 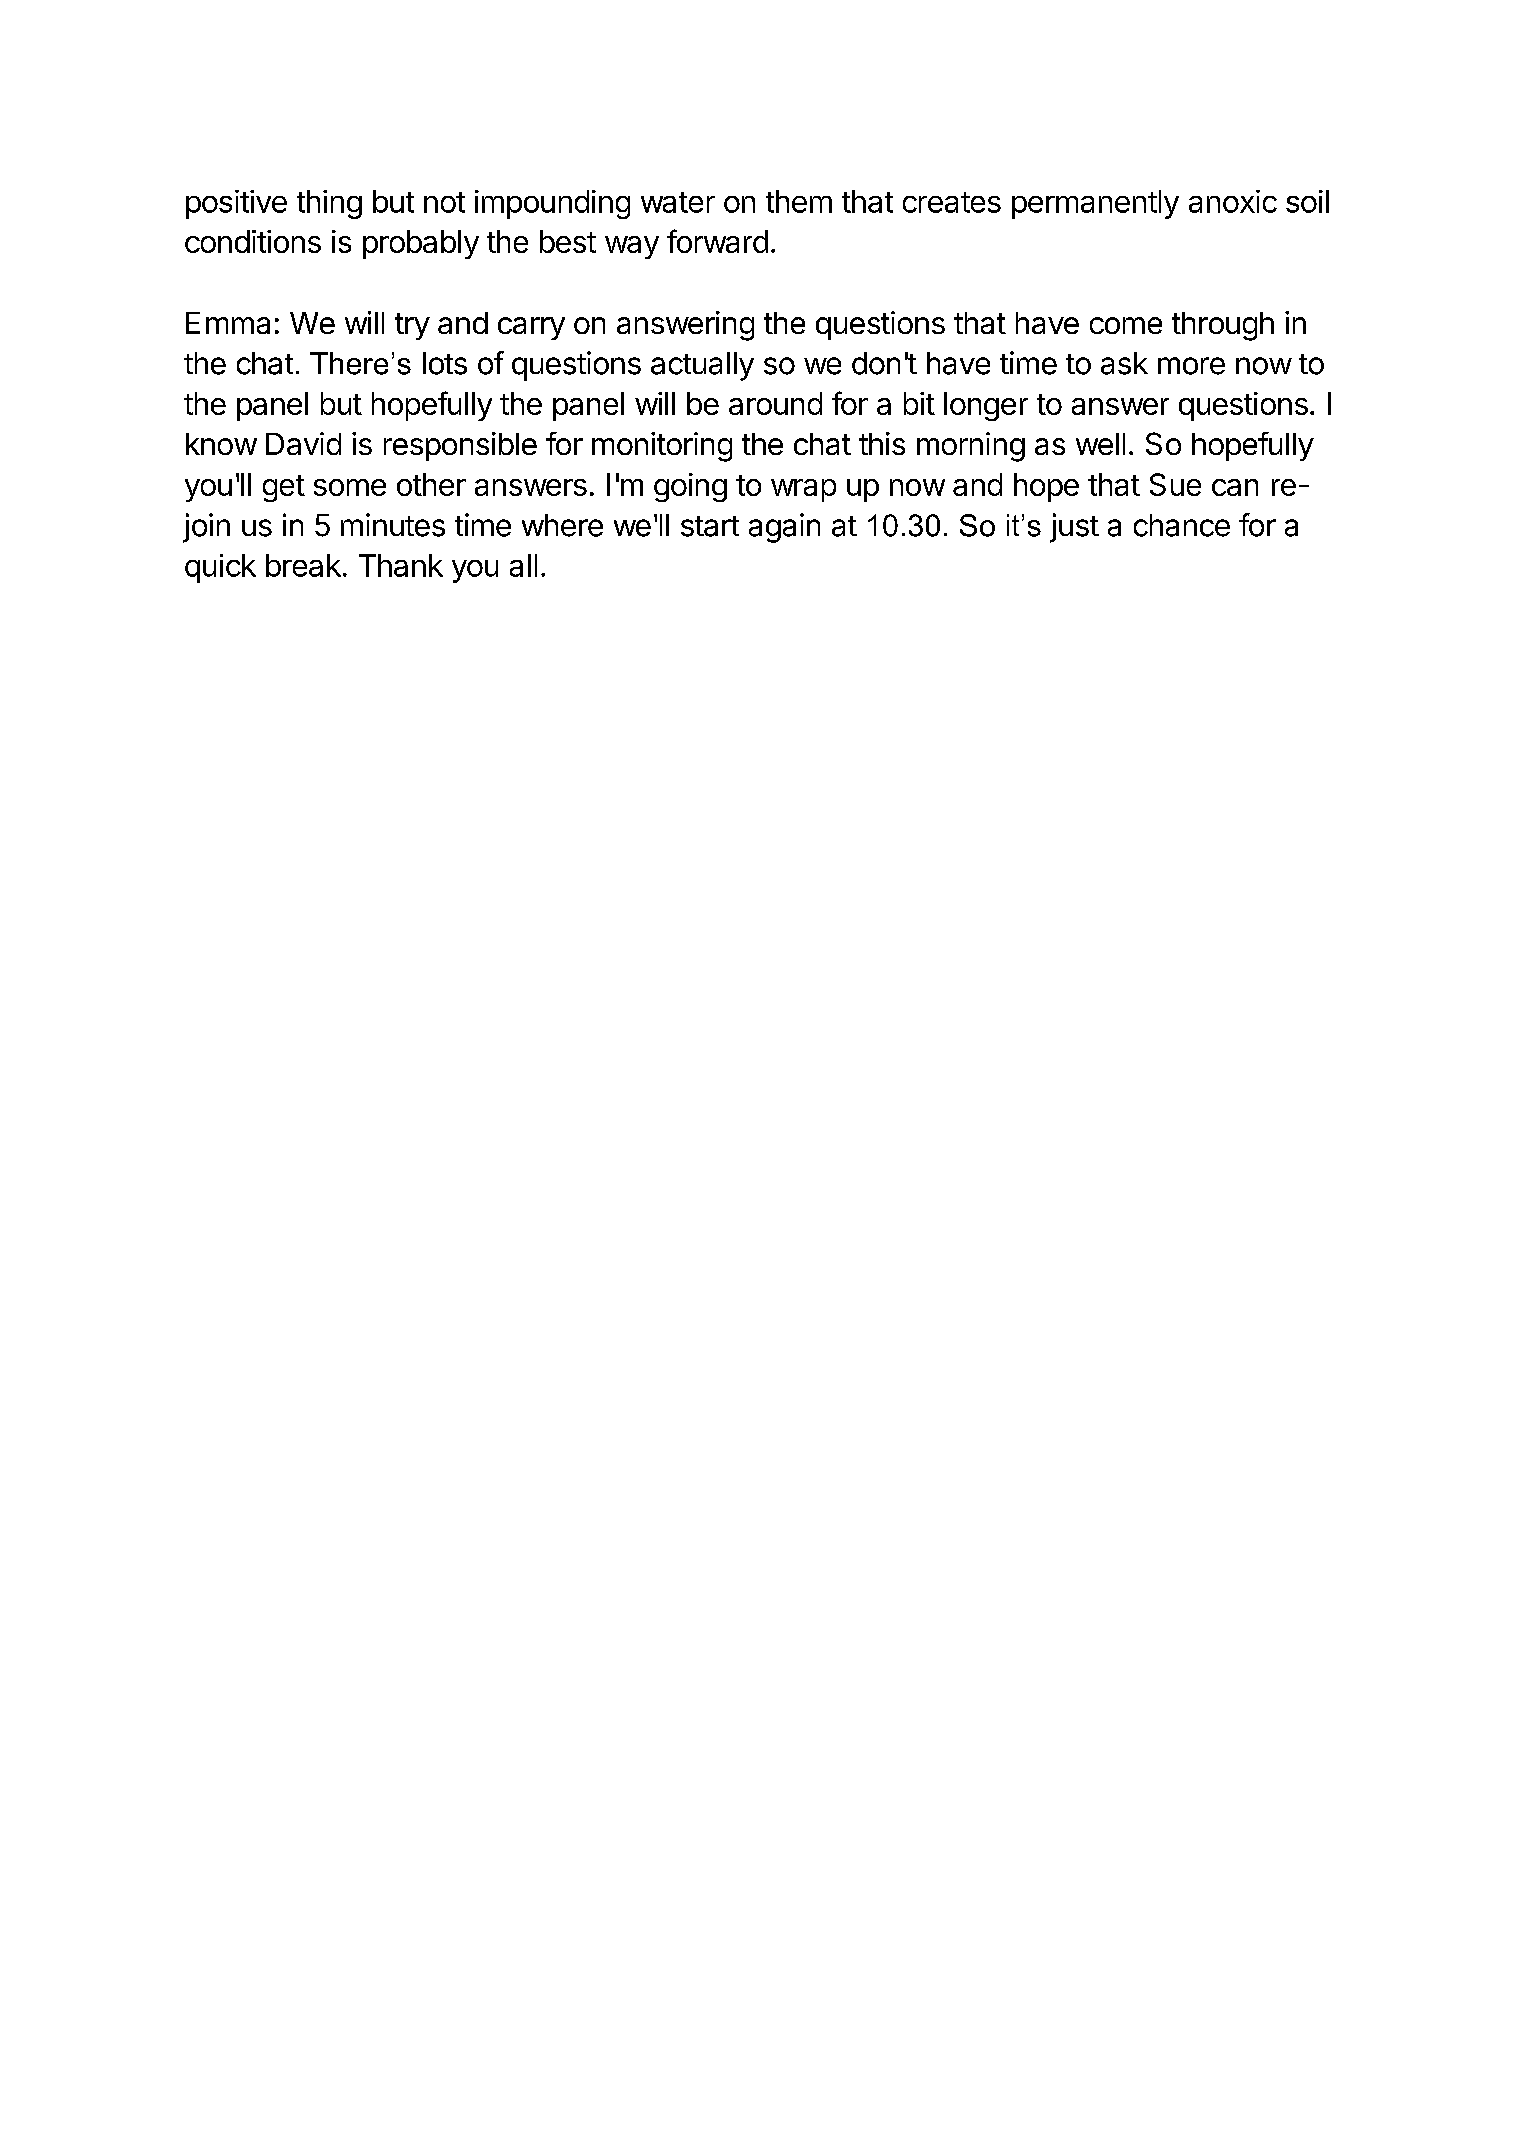 I want to click on thing, so click(x=329, y=204).
